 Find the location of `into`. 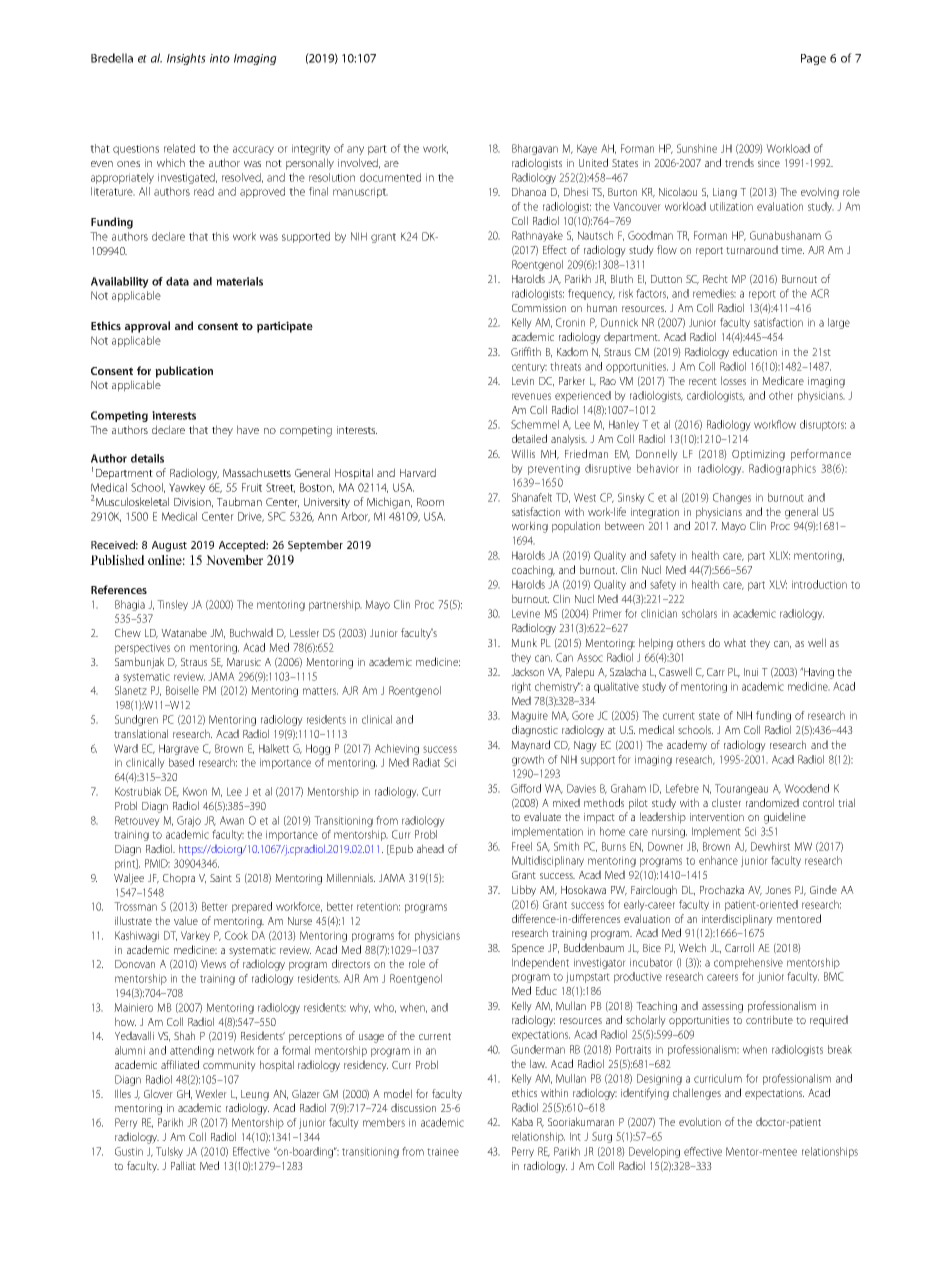

into is located at coordinates (220, 58).
